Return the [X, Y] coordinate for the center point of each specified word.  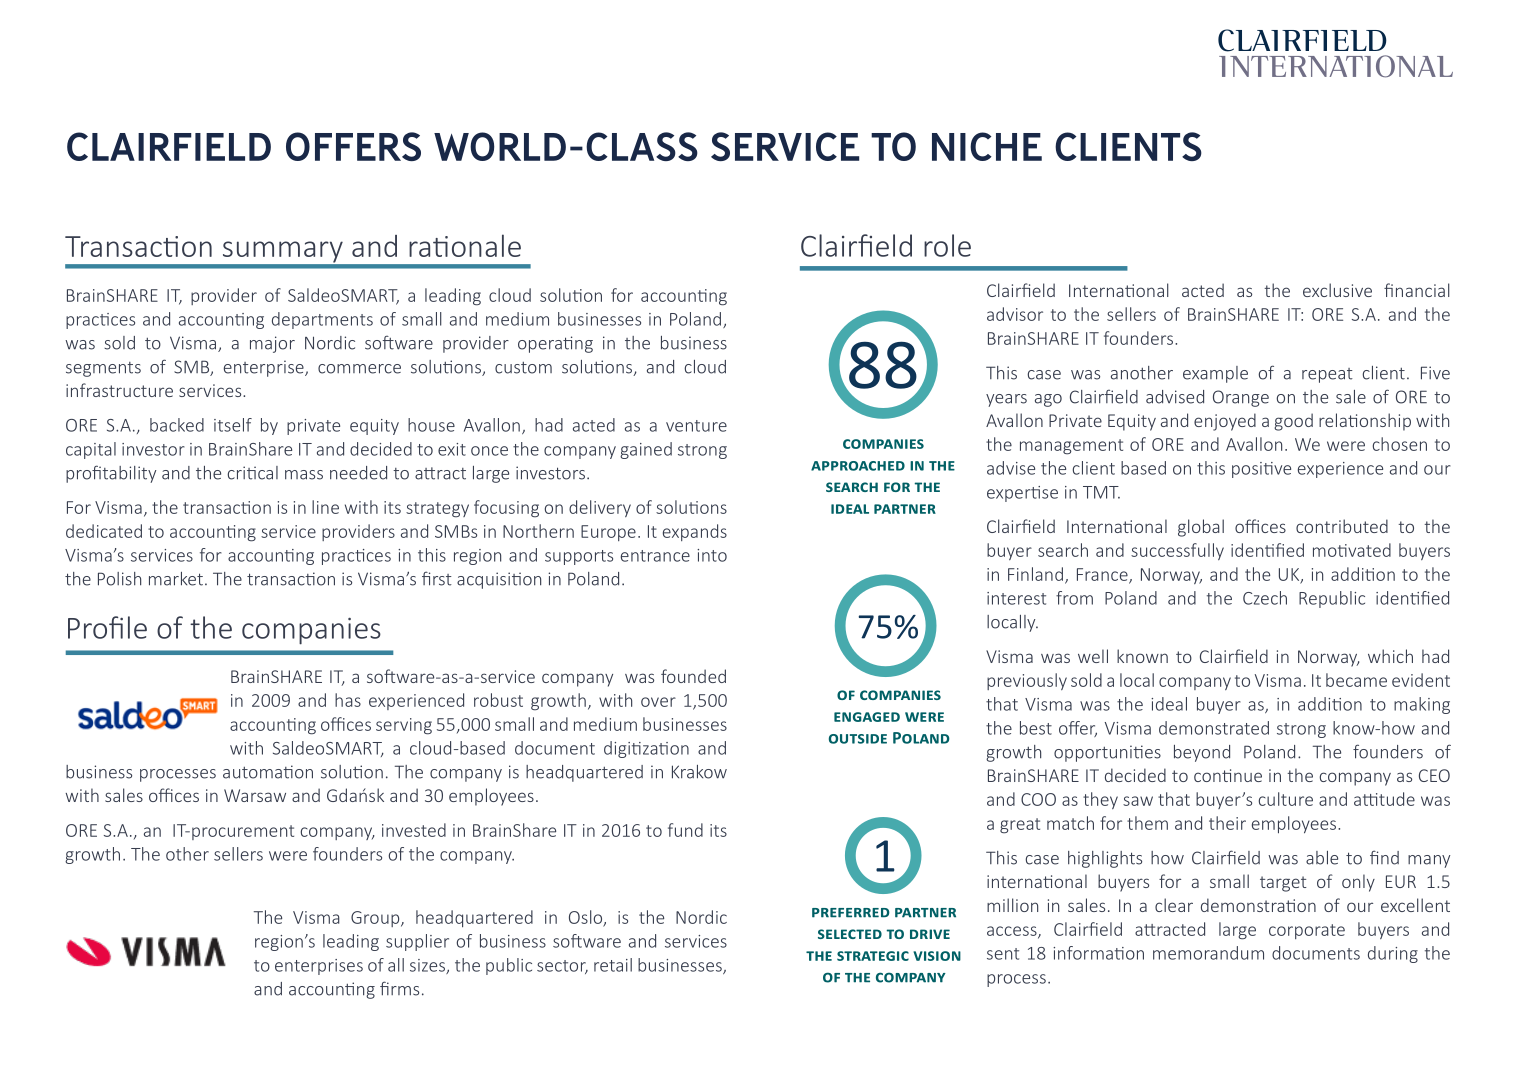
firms [399, 988]
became [1356, 680]
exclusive [1337, 290]
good [1293, 422]
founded [693, 676]
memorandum [1208, 953]
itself [233, 425]
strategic [873, 956]
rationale [465, 245]
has [348, 700]
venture [696, 426]
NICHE [987, 146]
